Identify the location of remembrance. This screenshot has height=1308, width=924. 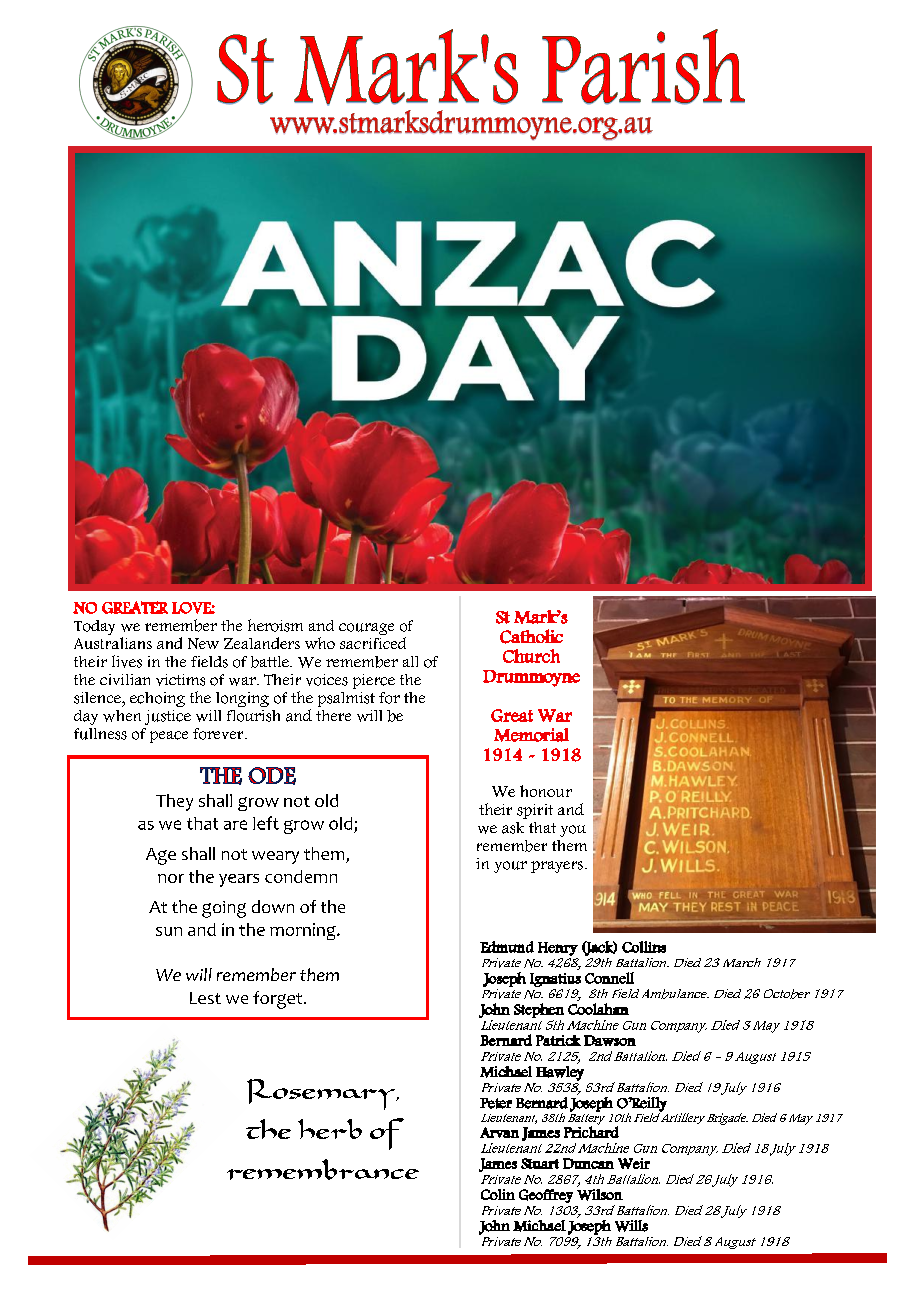
(323, 1169).
